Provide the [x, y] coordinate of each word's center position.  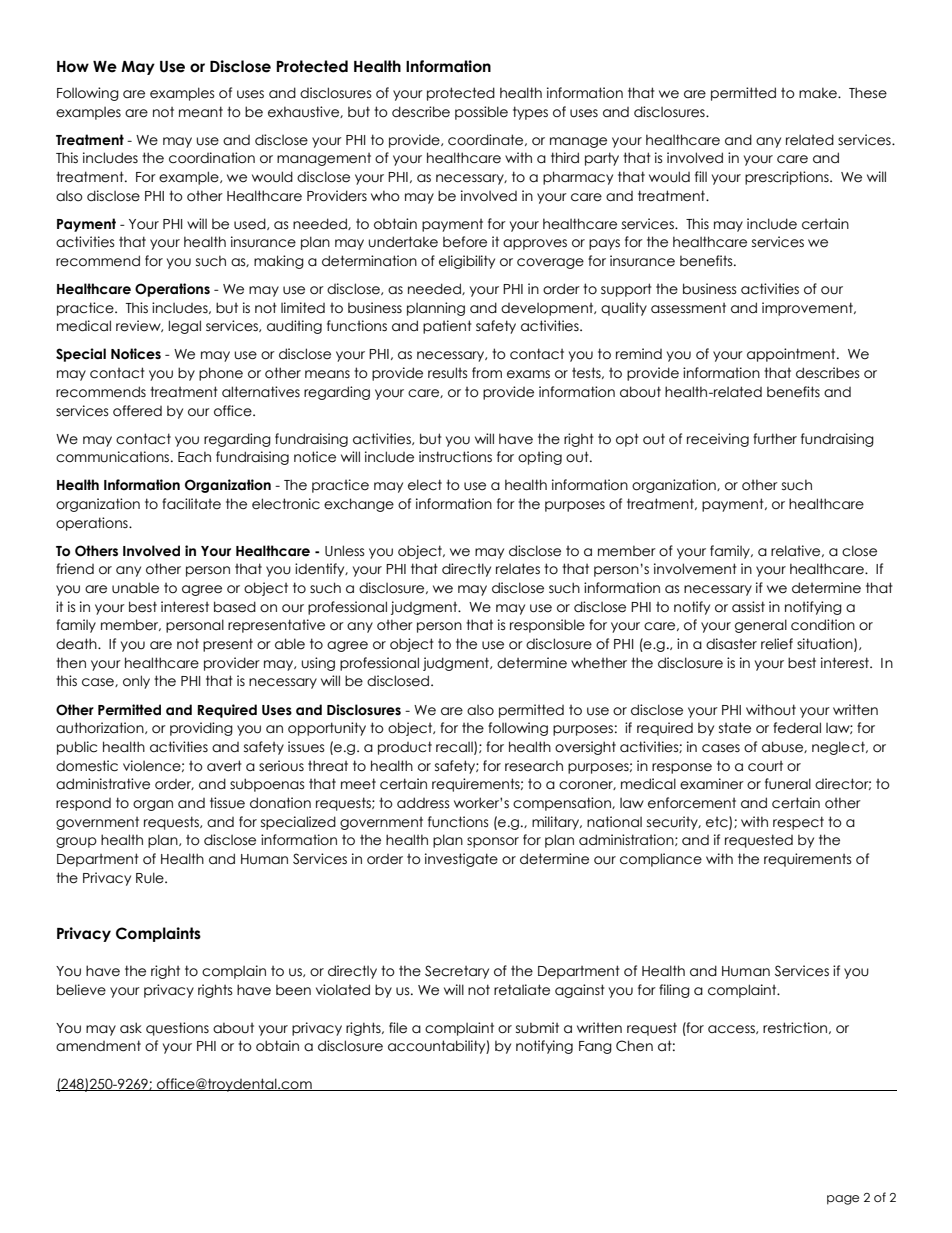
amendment [98, 1046]
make [819, 93]
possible [481, 113]
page [843, 1200]
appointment [792, 355]
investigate [461, 860]
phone [221, 374]
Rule [151, 878]
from [487, 373]
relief [777, 644]
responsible [547, 626]
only [136, 682]
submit [537, 1028]
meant [201, 112]
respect [798, 823]
